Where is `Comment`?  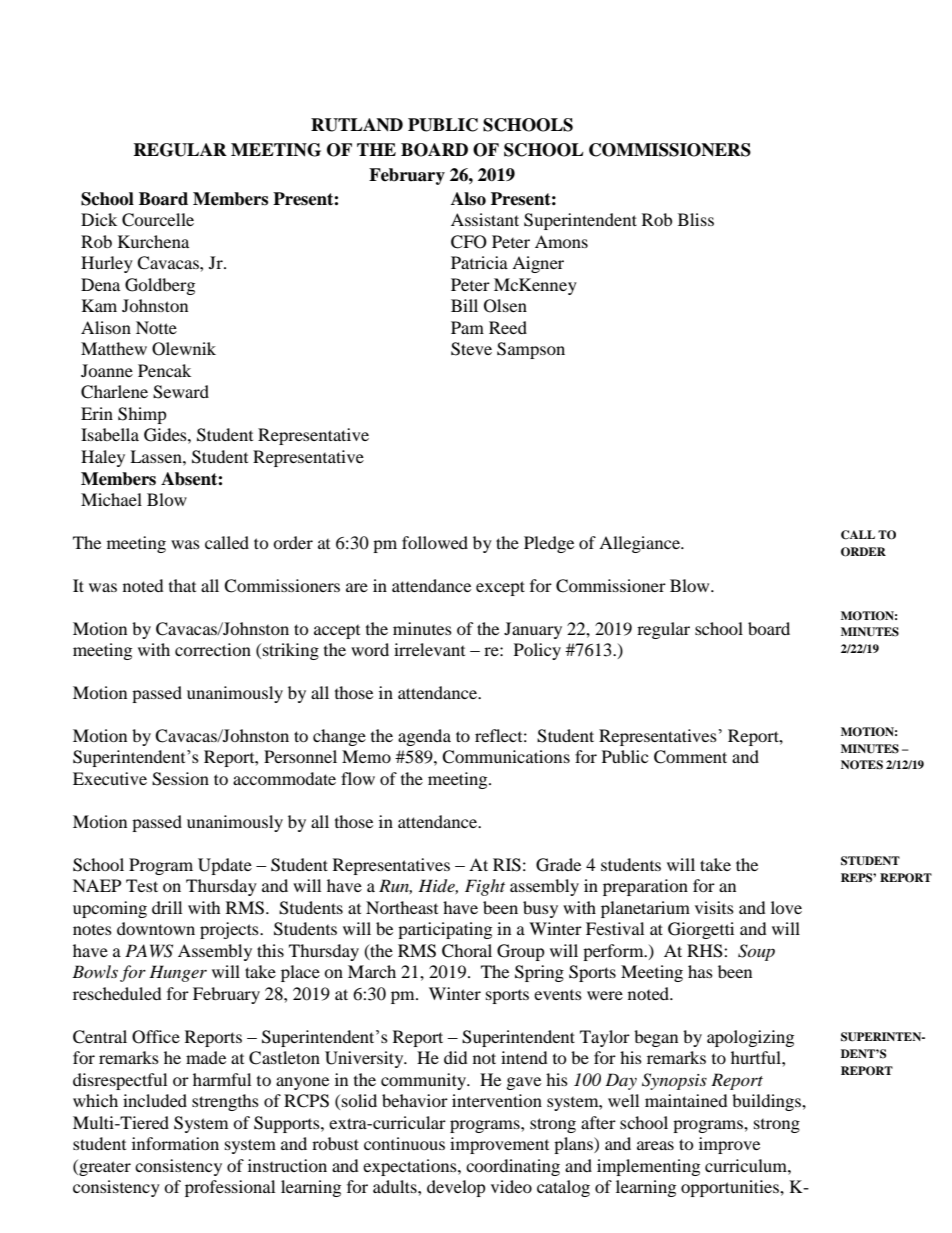
Comment is located at coordinates (690, 757).
